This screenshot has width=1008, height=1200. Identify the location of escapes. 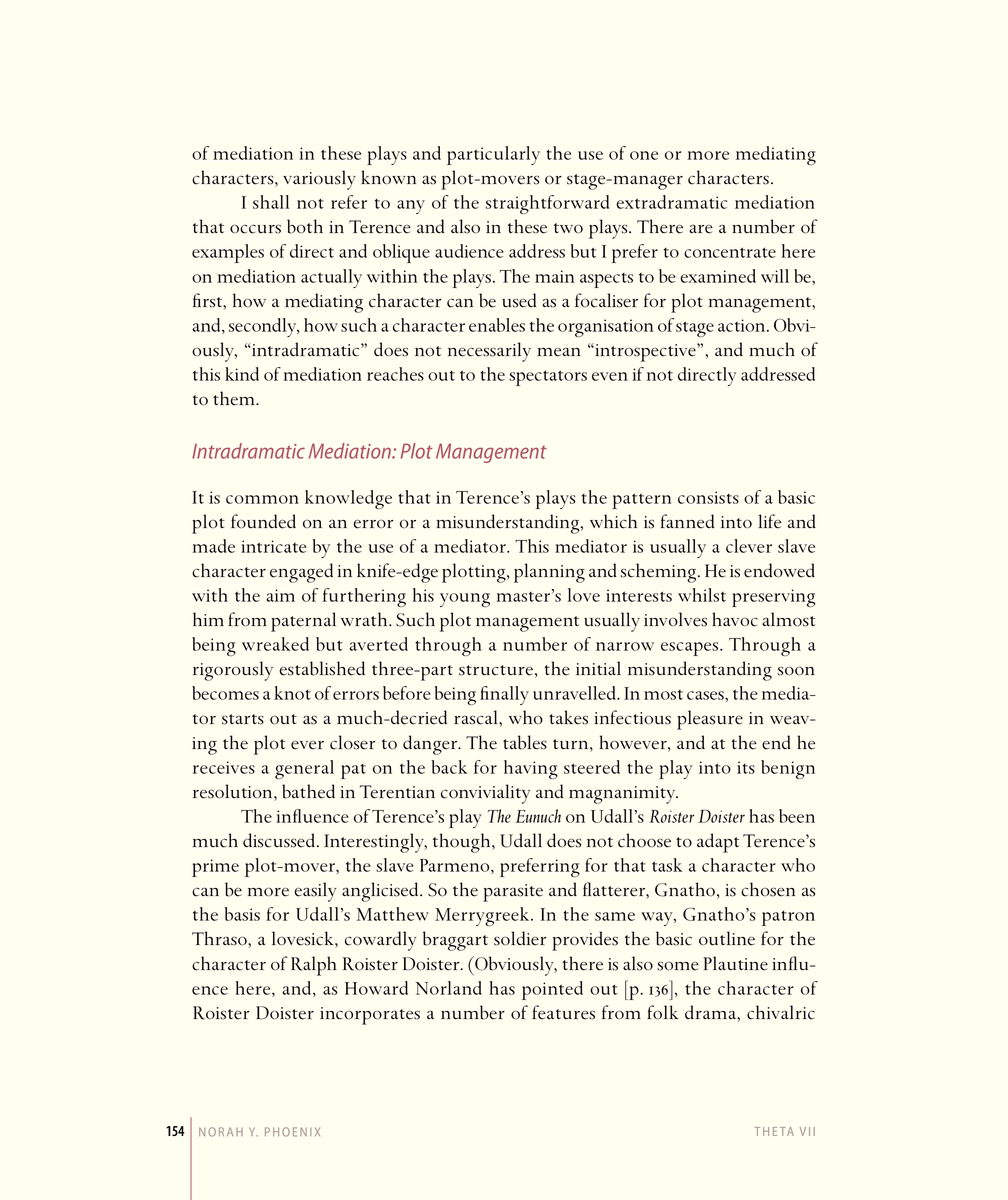
(691, 649).
